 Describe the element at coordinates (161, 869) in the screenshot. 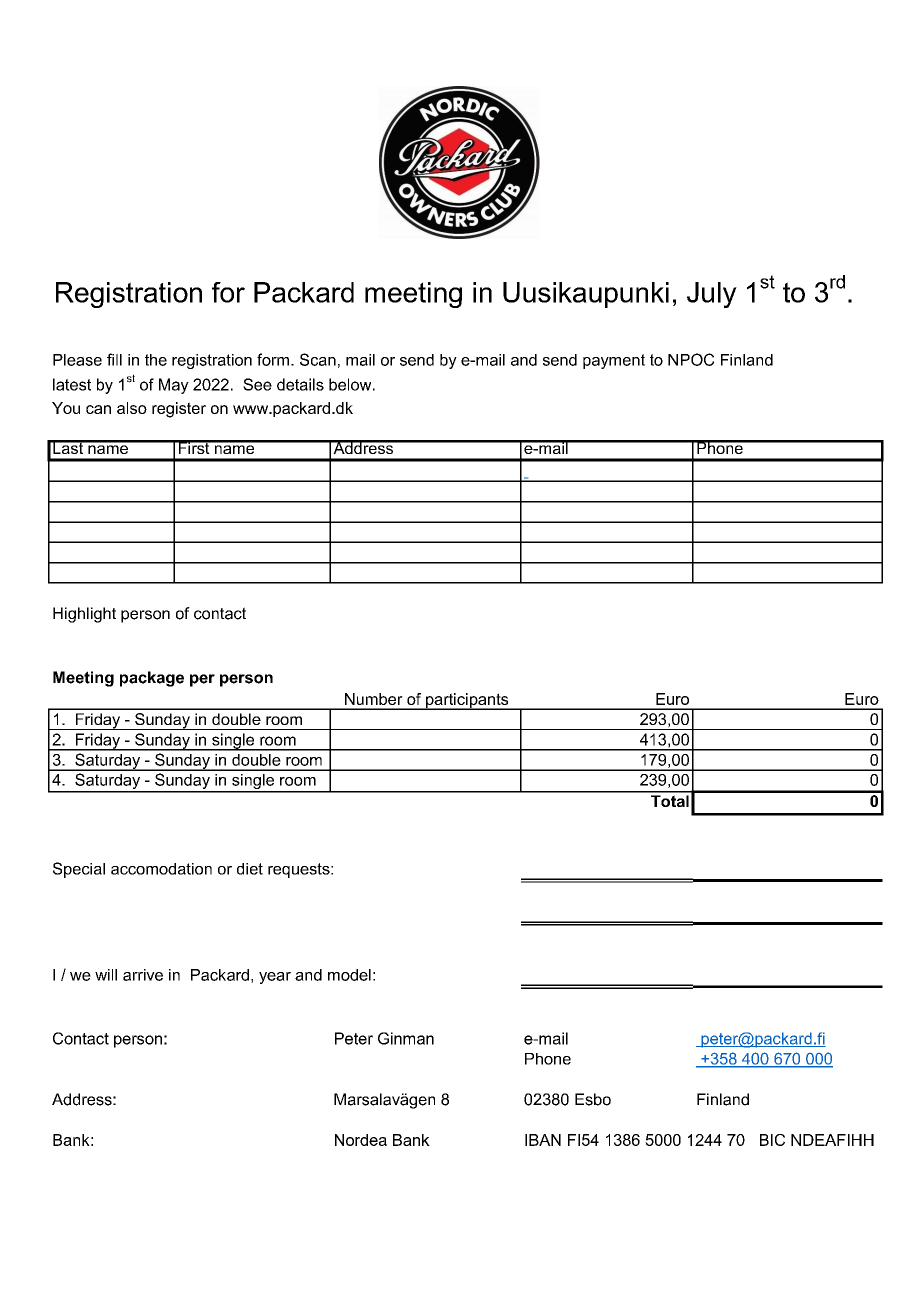

I see `accomodation` at that location.
